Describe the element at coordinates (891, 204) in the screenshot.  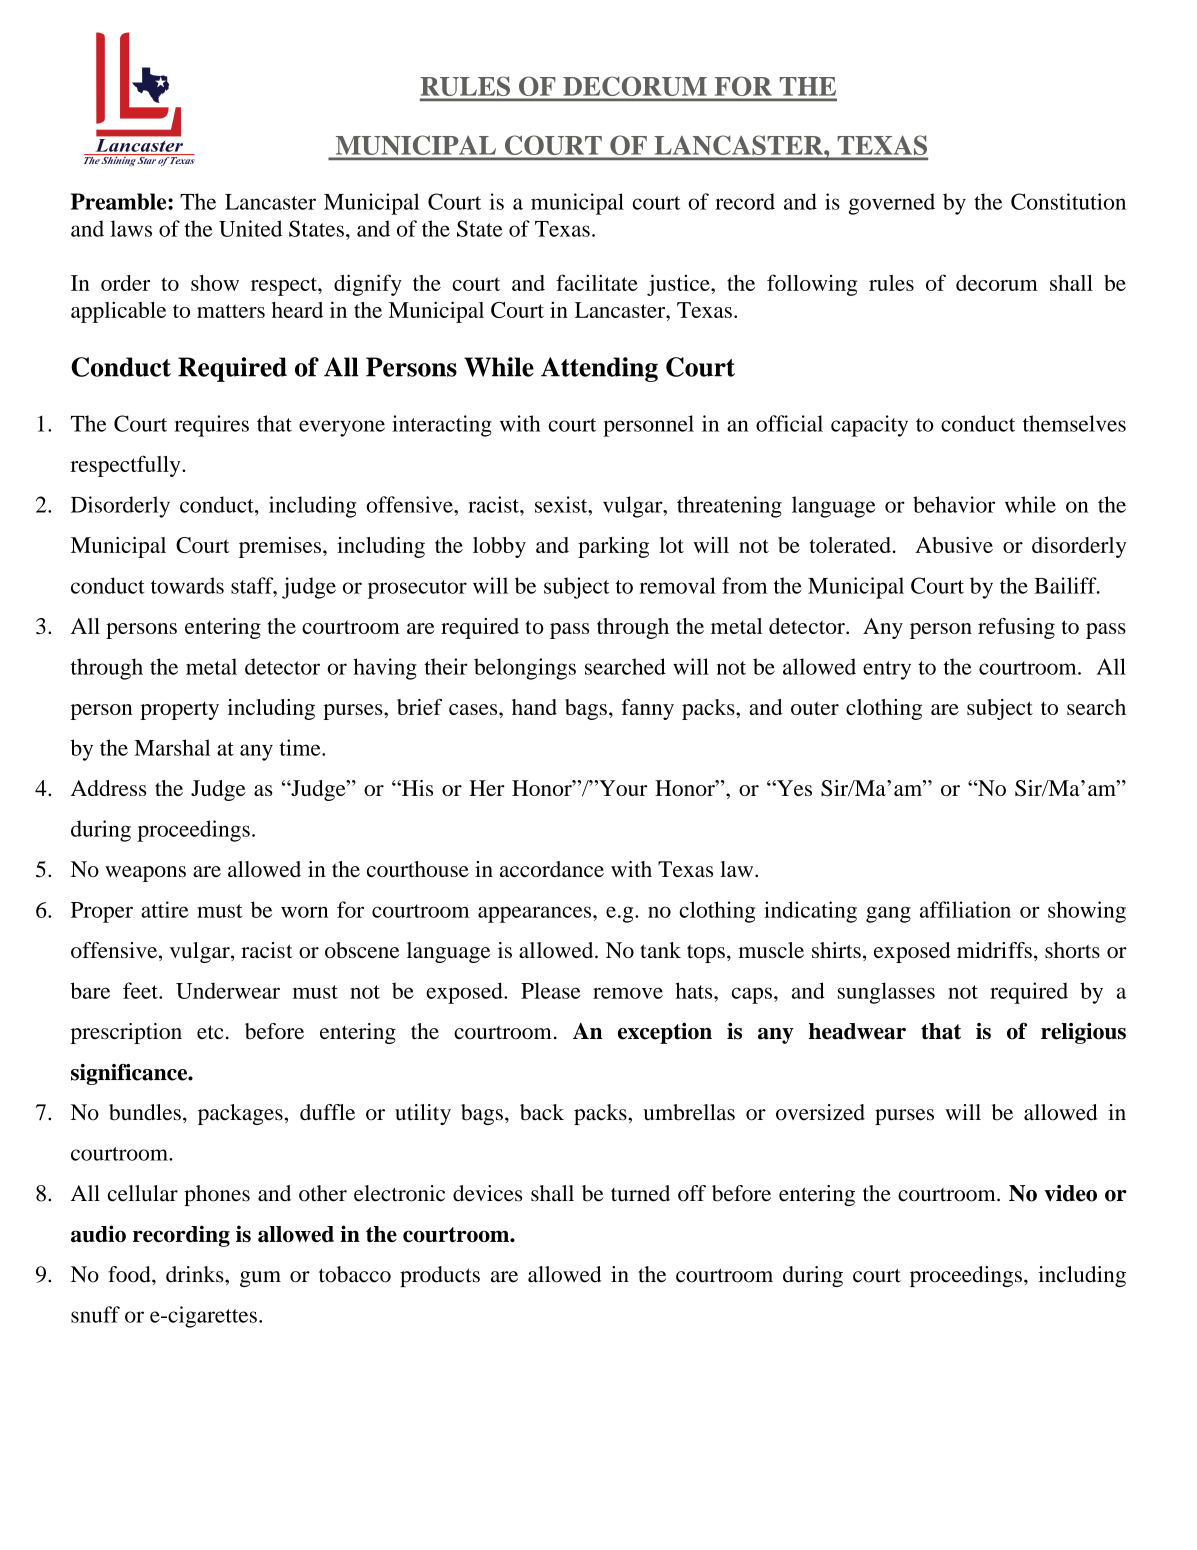
I see `governed` at that location.
